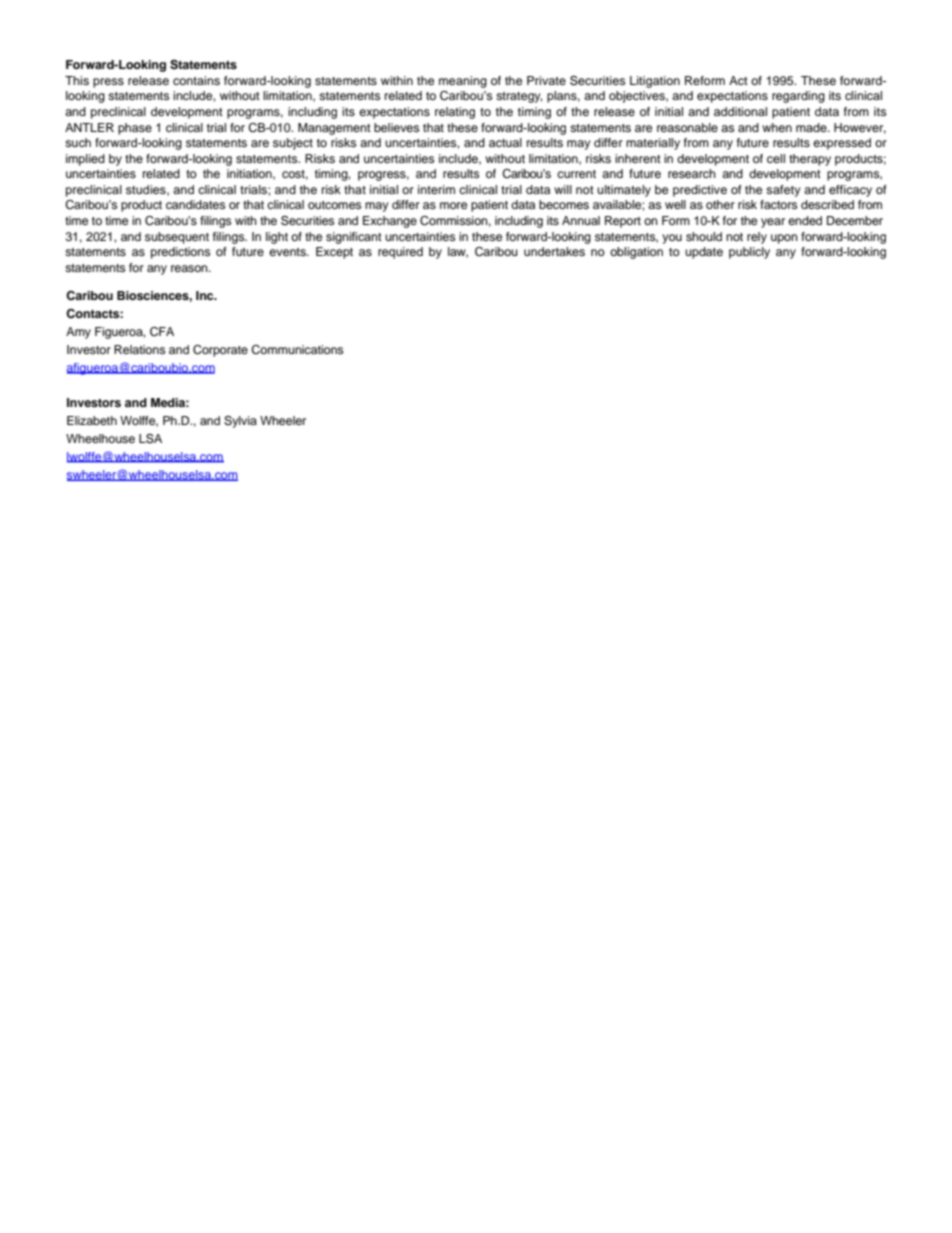 The width and height of the screenshot is (952, 1233). I want to click on required, so click(400, 253).
